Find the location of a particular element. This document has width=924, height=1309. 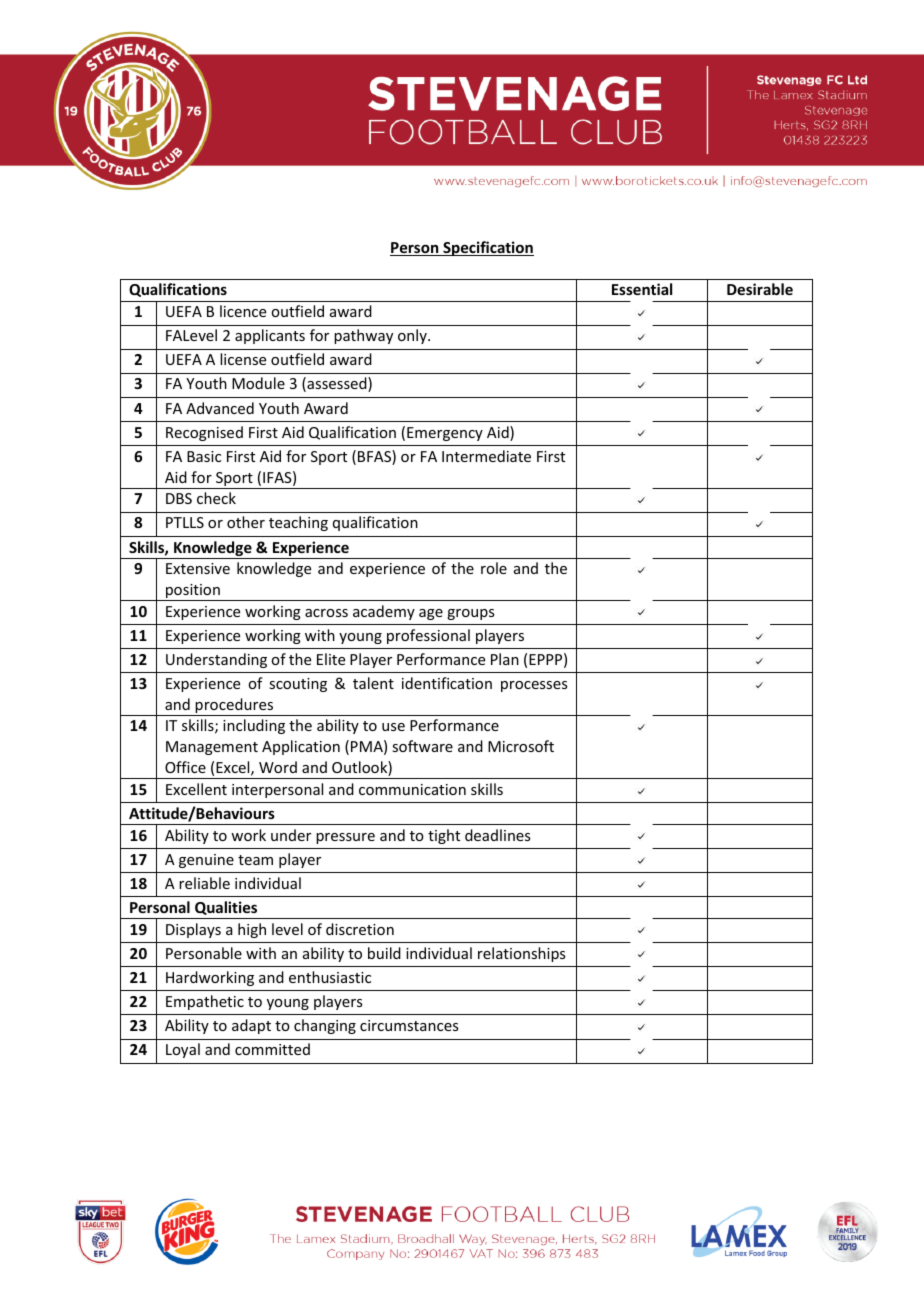

Intermediate is located at coordinates (486, 456).
